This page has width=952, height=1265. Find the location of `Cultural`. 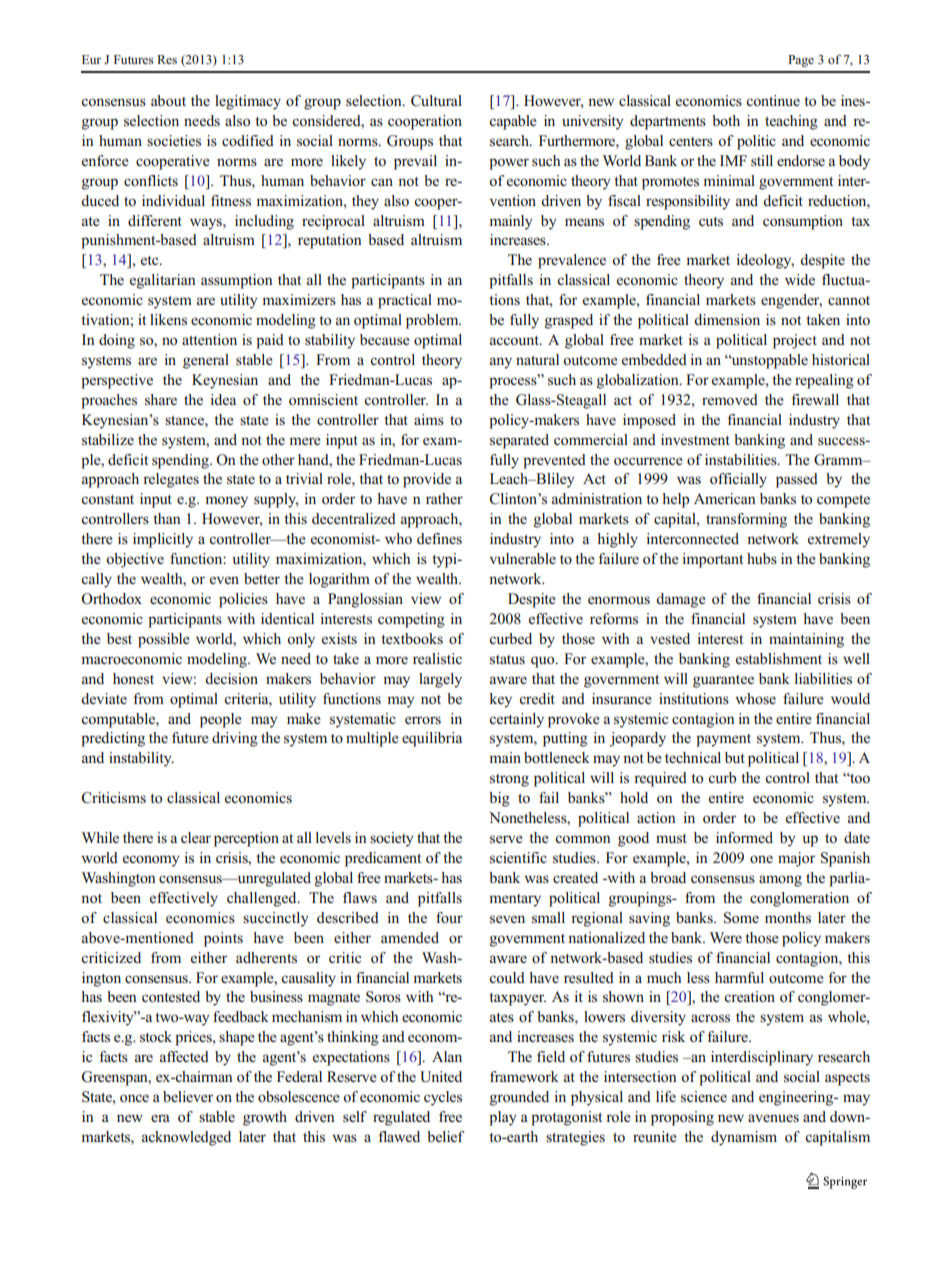

Cultural is located at coordinates (436, 101).
